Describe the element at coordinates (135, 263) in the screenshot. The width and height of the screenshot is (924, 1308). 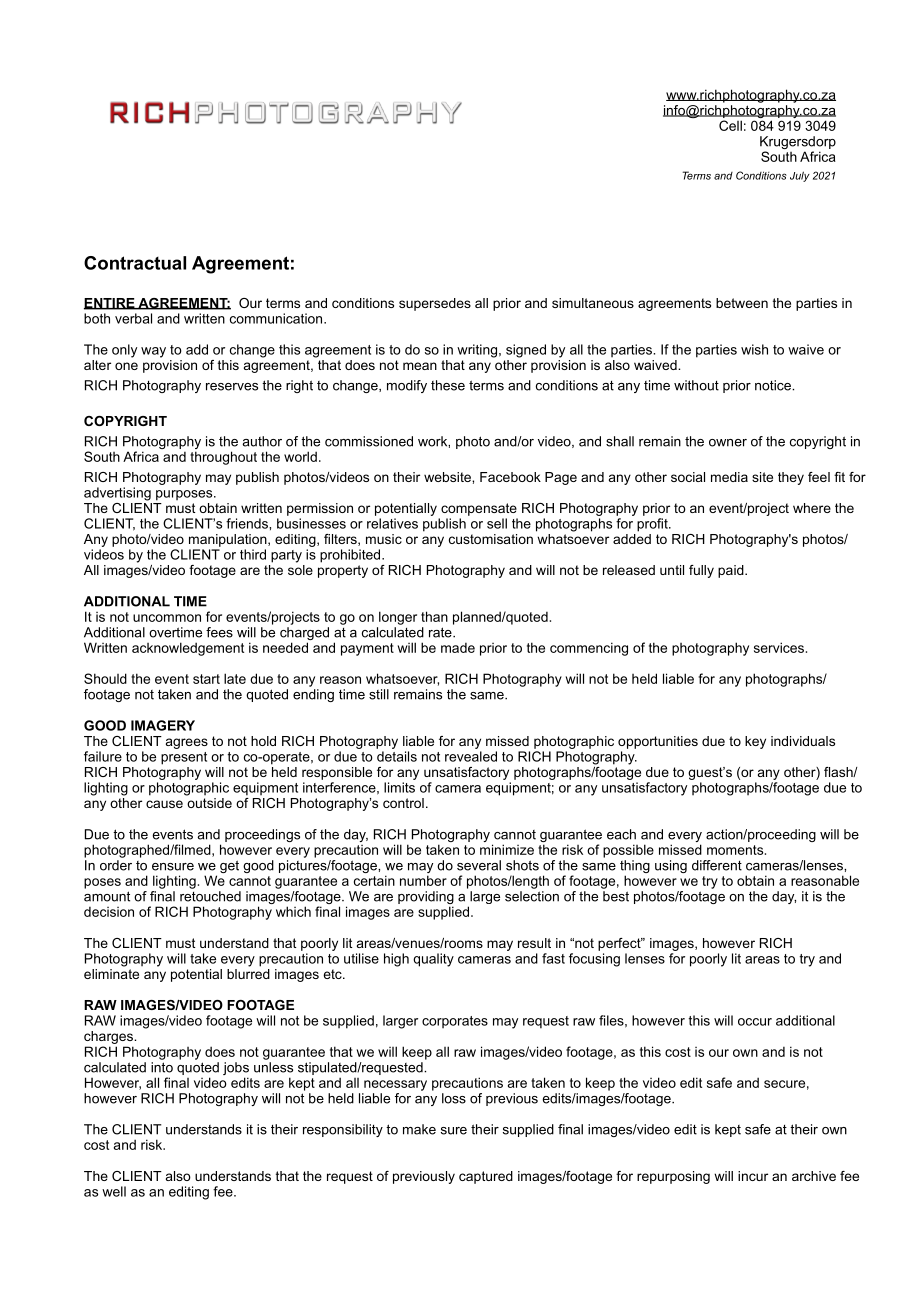
I see `Contractual` at that location.
